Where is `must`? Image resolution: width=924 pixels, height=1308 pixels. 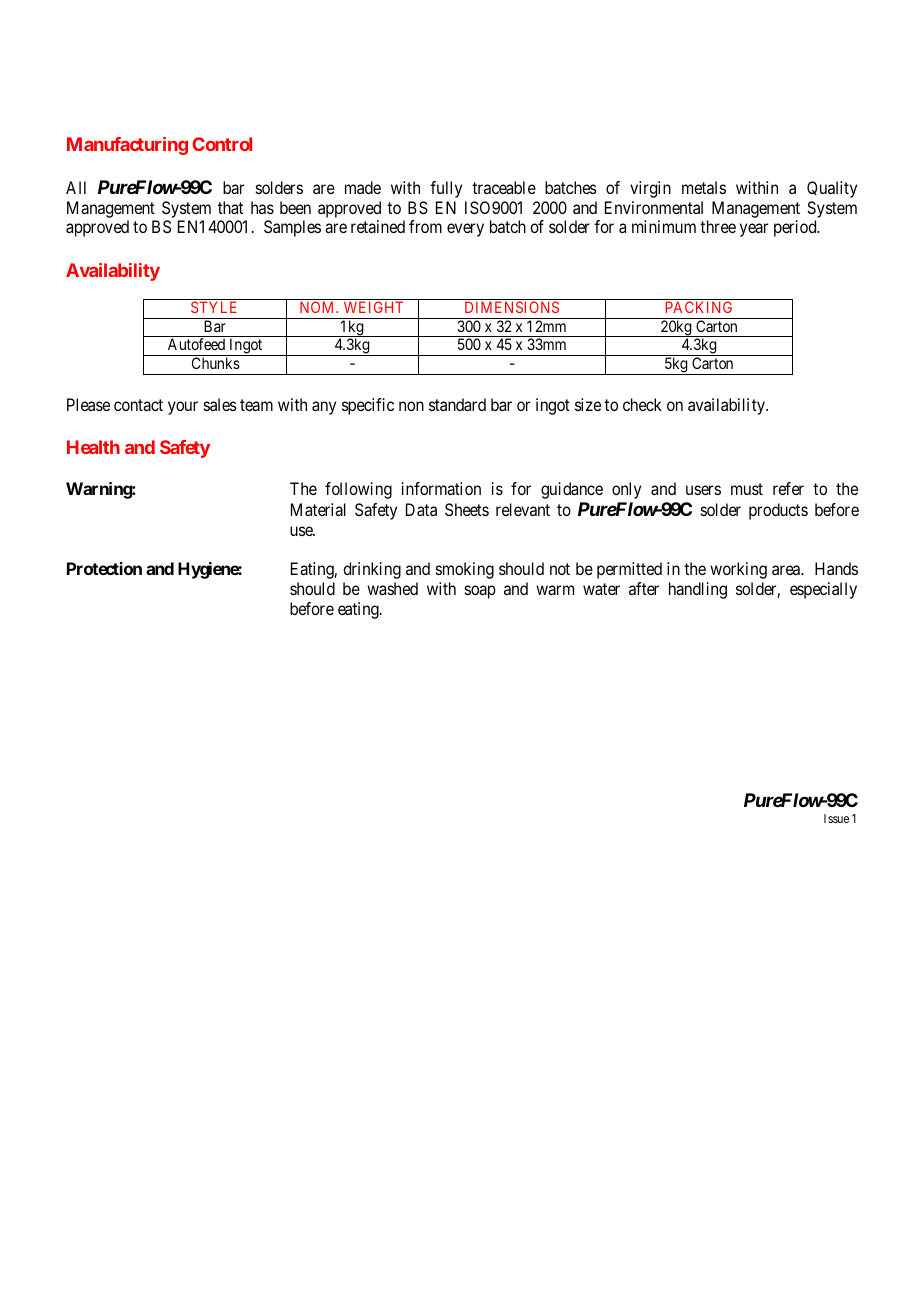 must is located at coordinates (747, 489).
